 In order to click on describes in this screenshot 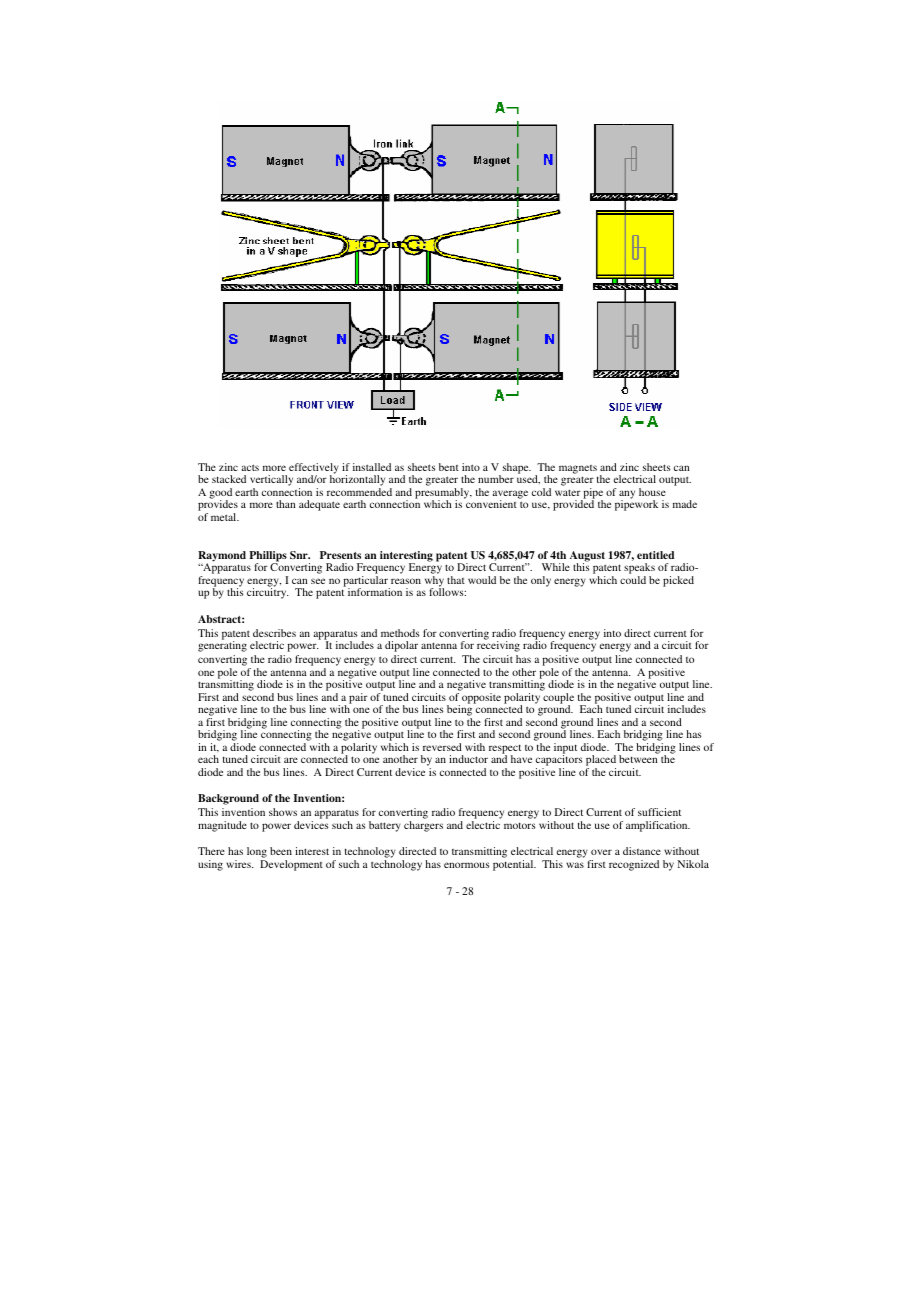, I will do `click(274, 633)`.
